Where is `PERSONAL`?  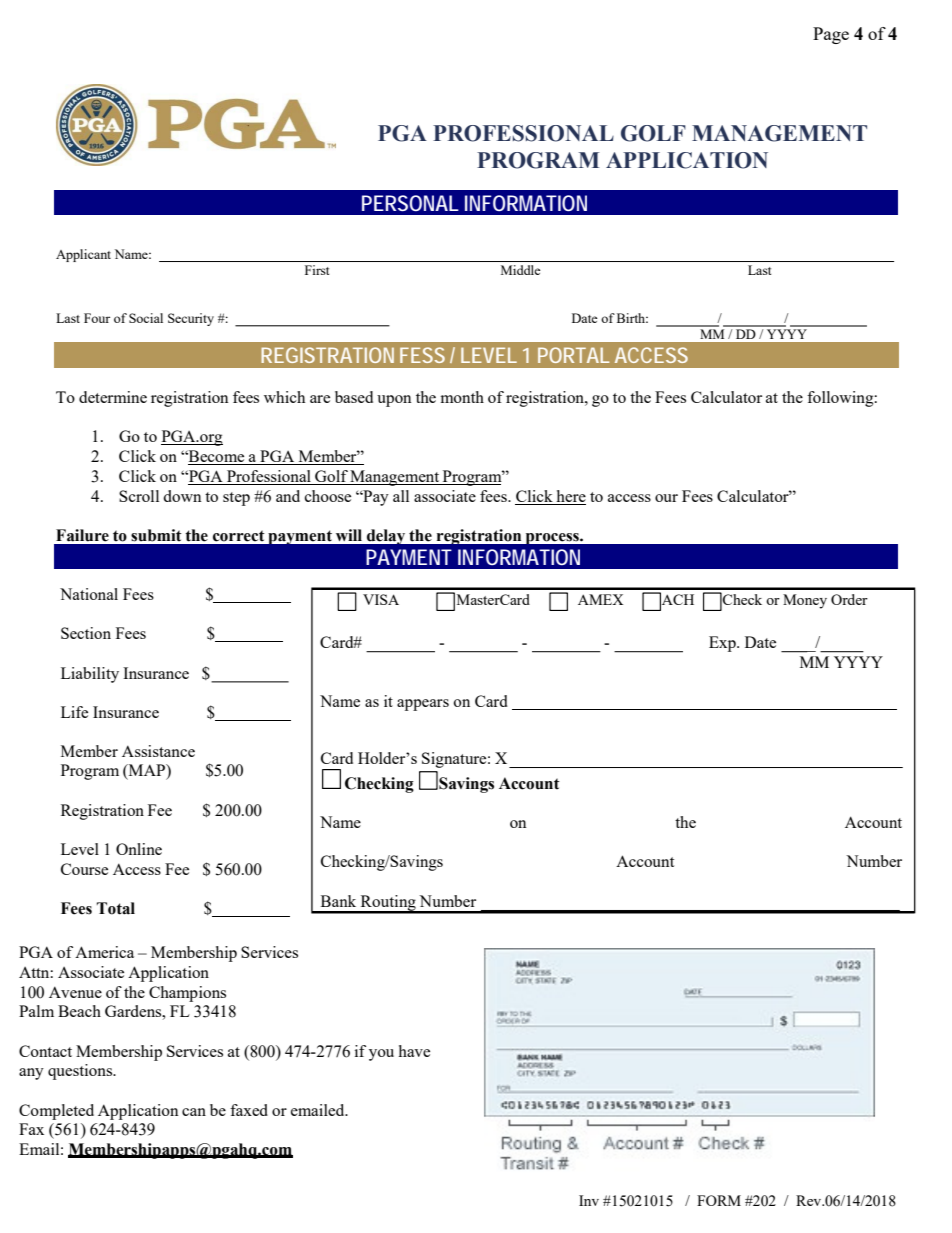 PERSONAL is located at coordinates (410, 203).
